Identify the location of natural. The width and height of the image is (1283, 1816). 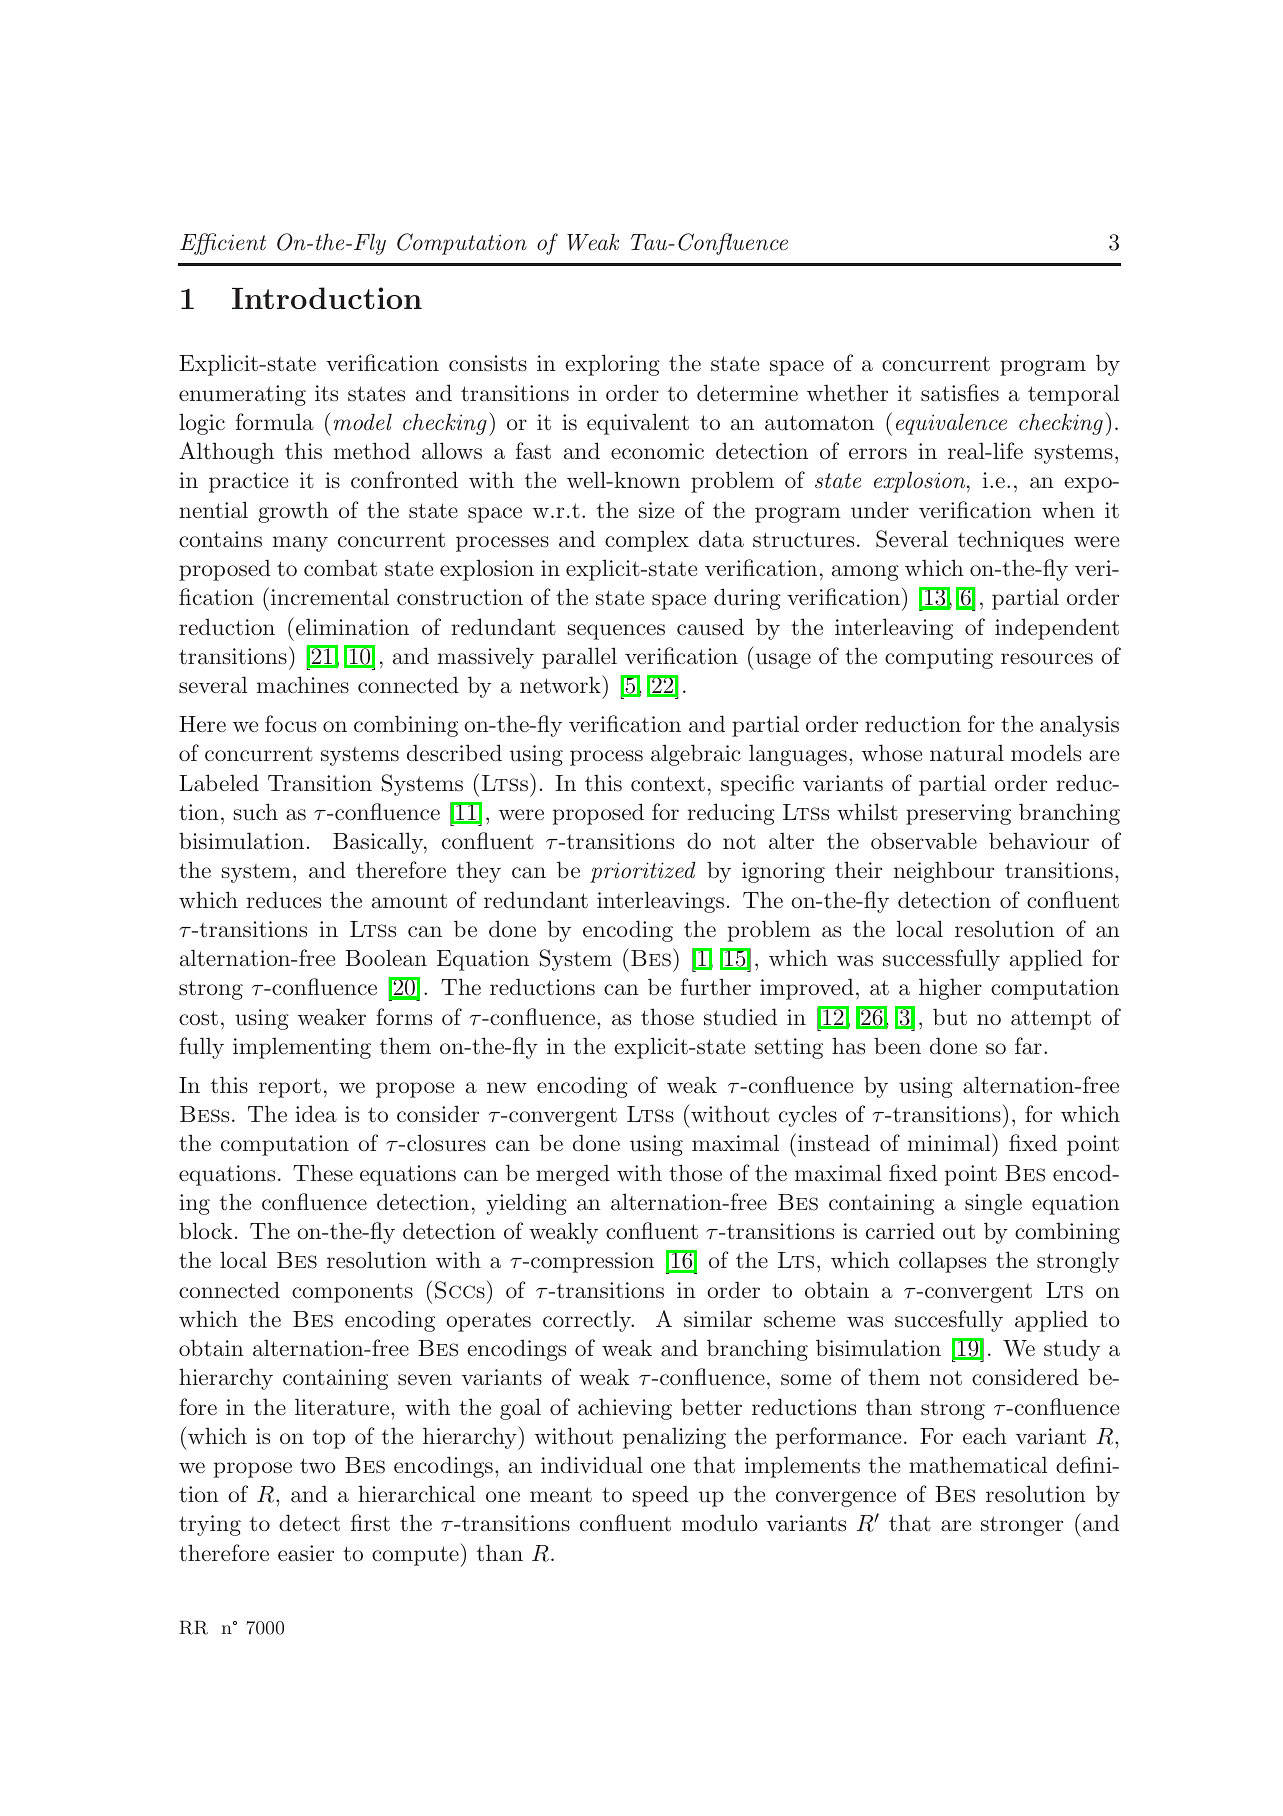
(967, 753).
